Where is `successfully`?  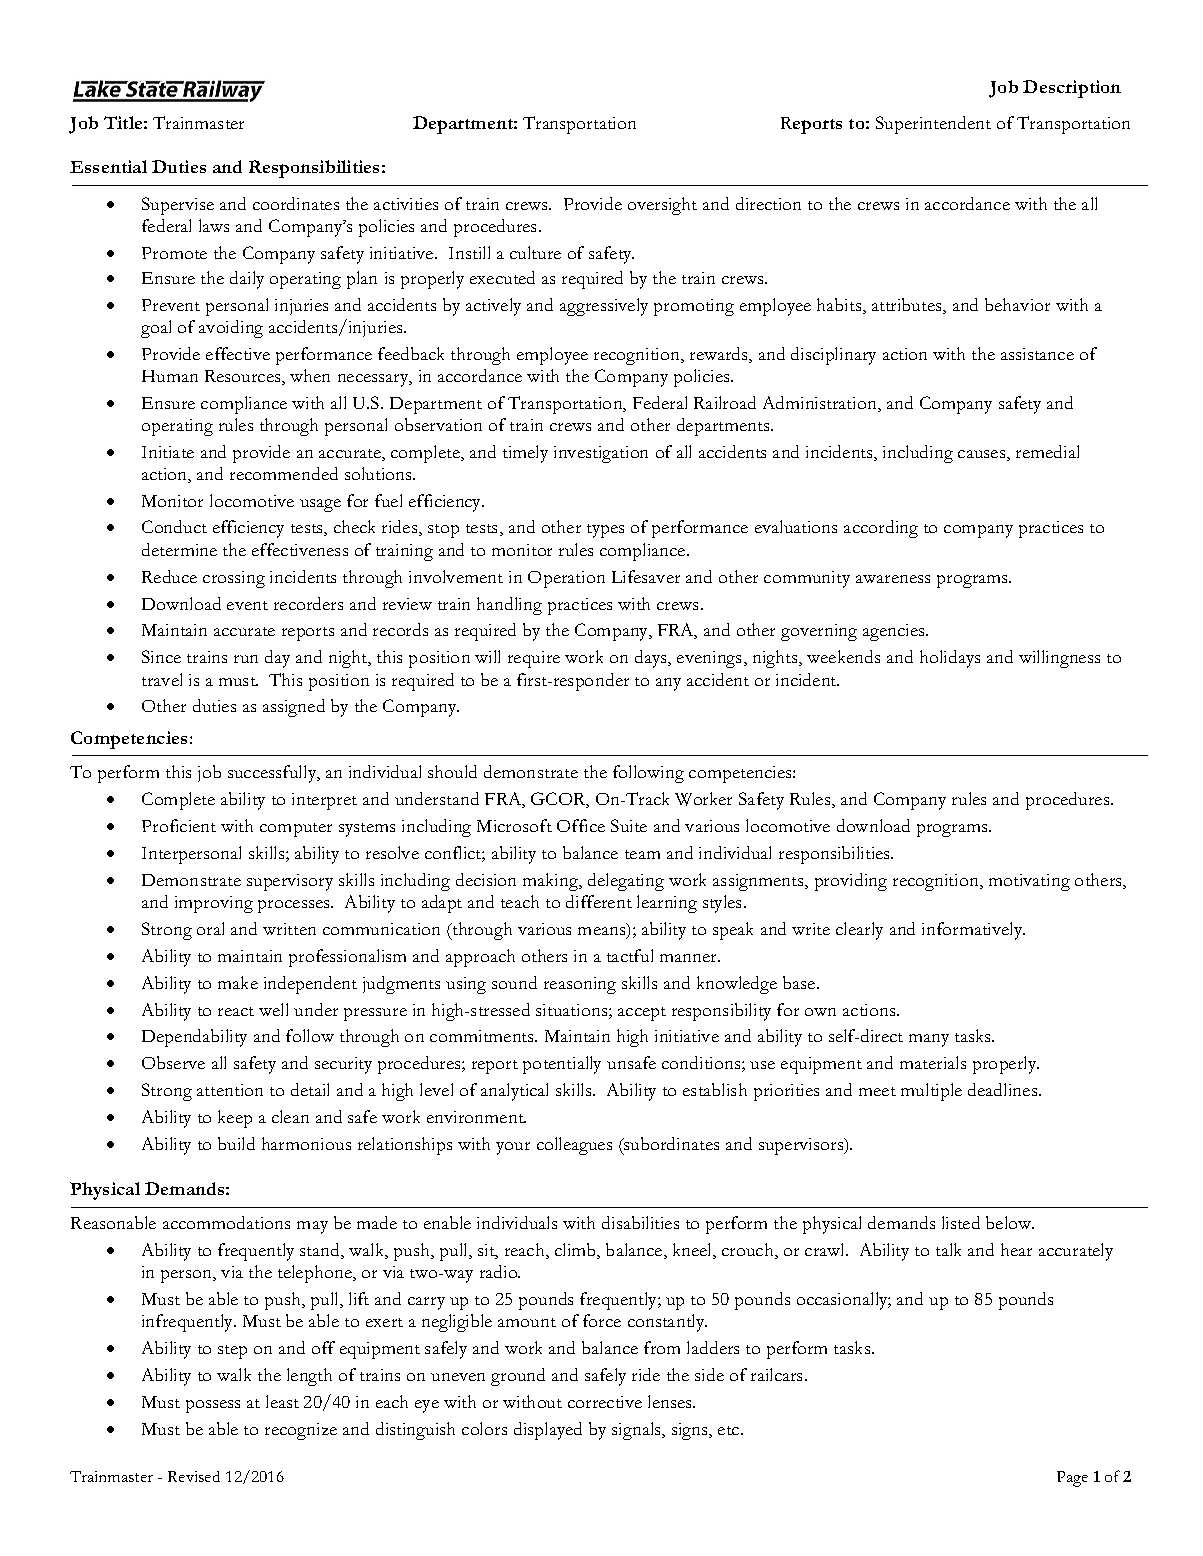
successfully is located at coordinates (273, 774).
